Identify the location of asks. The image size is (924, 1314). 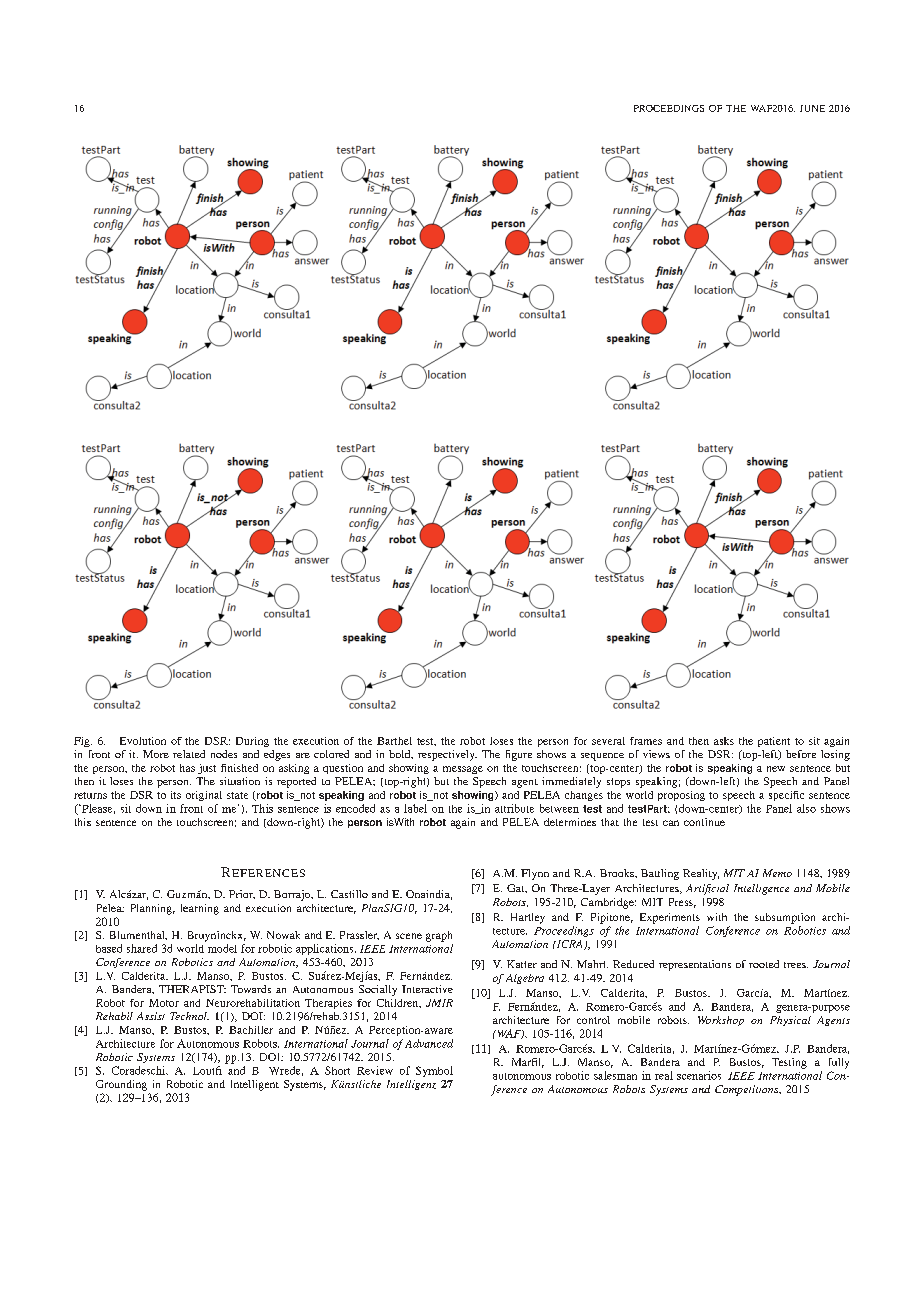
(724, 741).
